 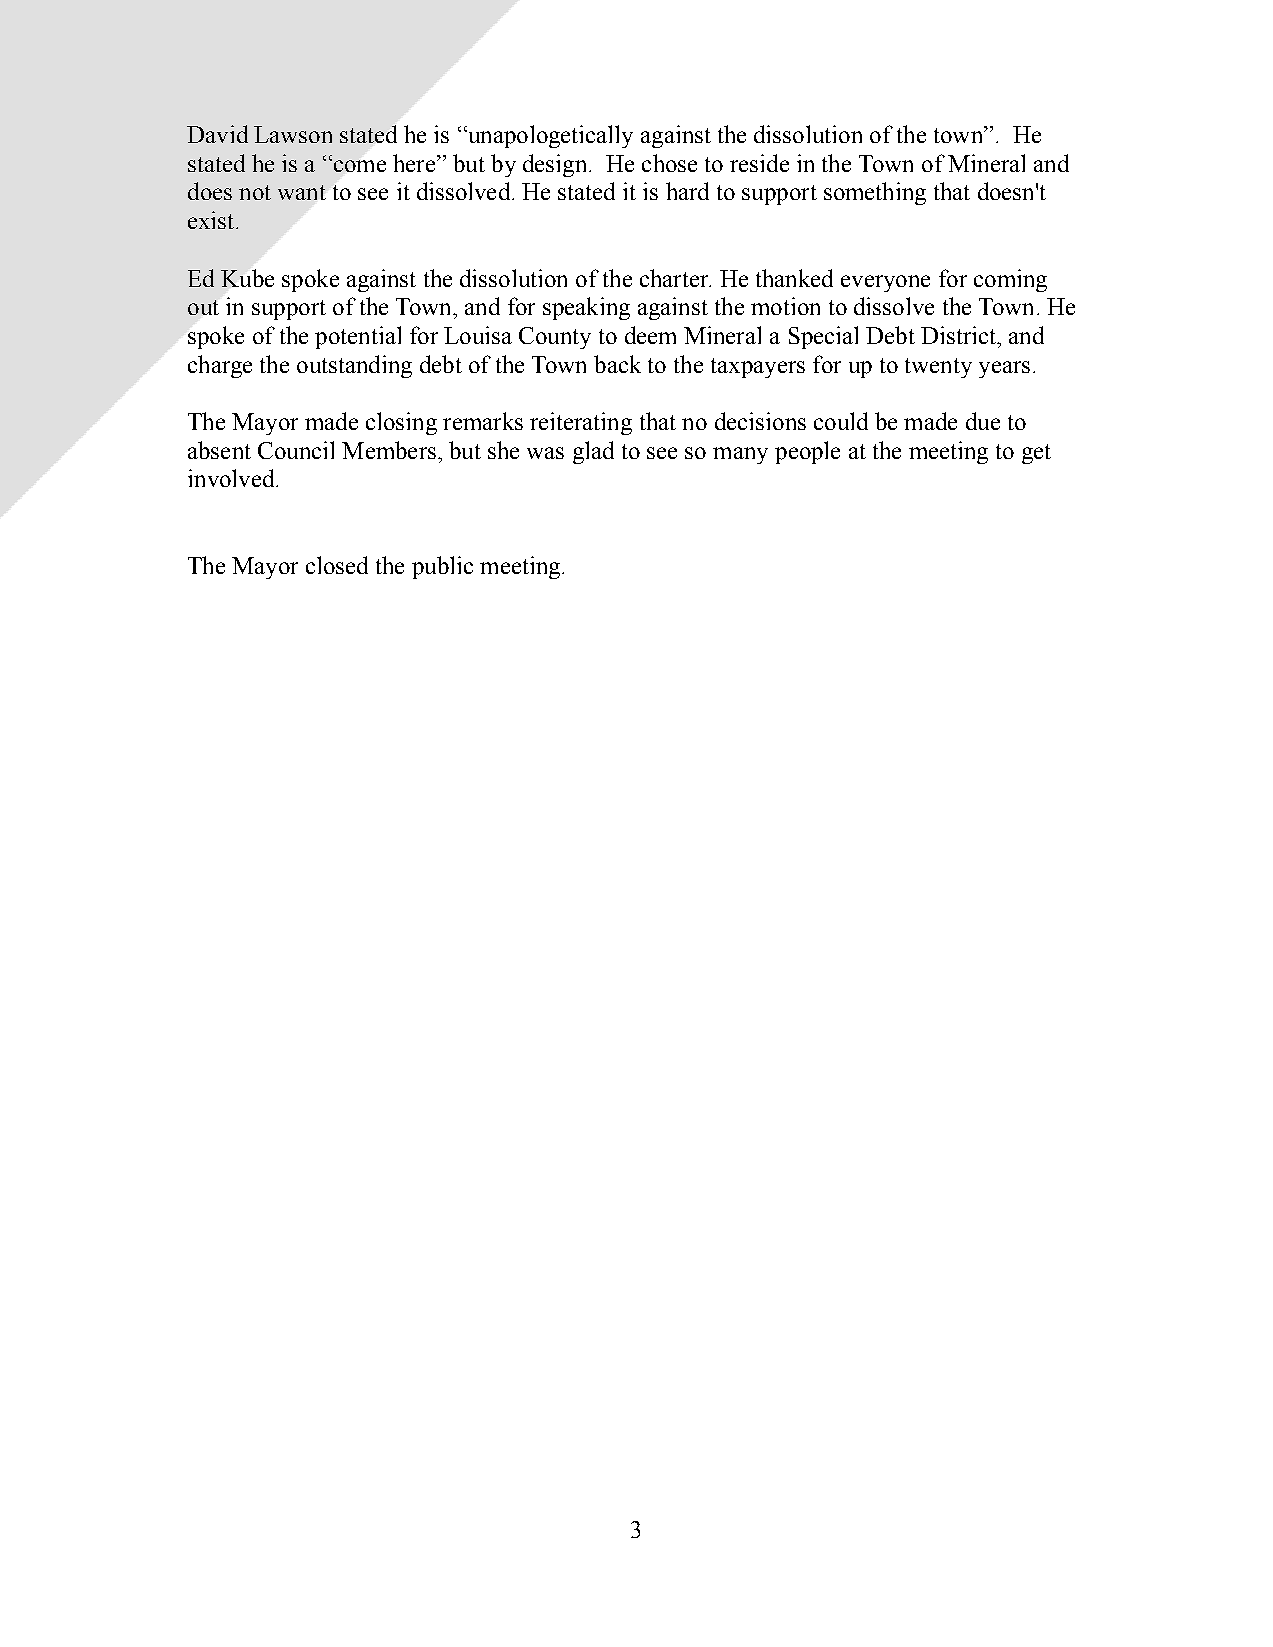 I want to click on twenty, so click(x=938, y=368).
